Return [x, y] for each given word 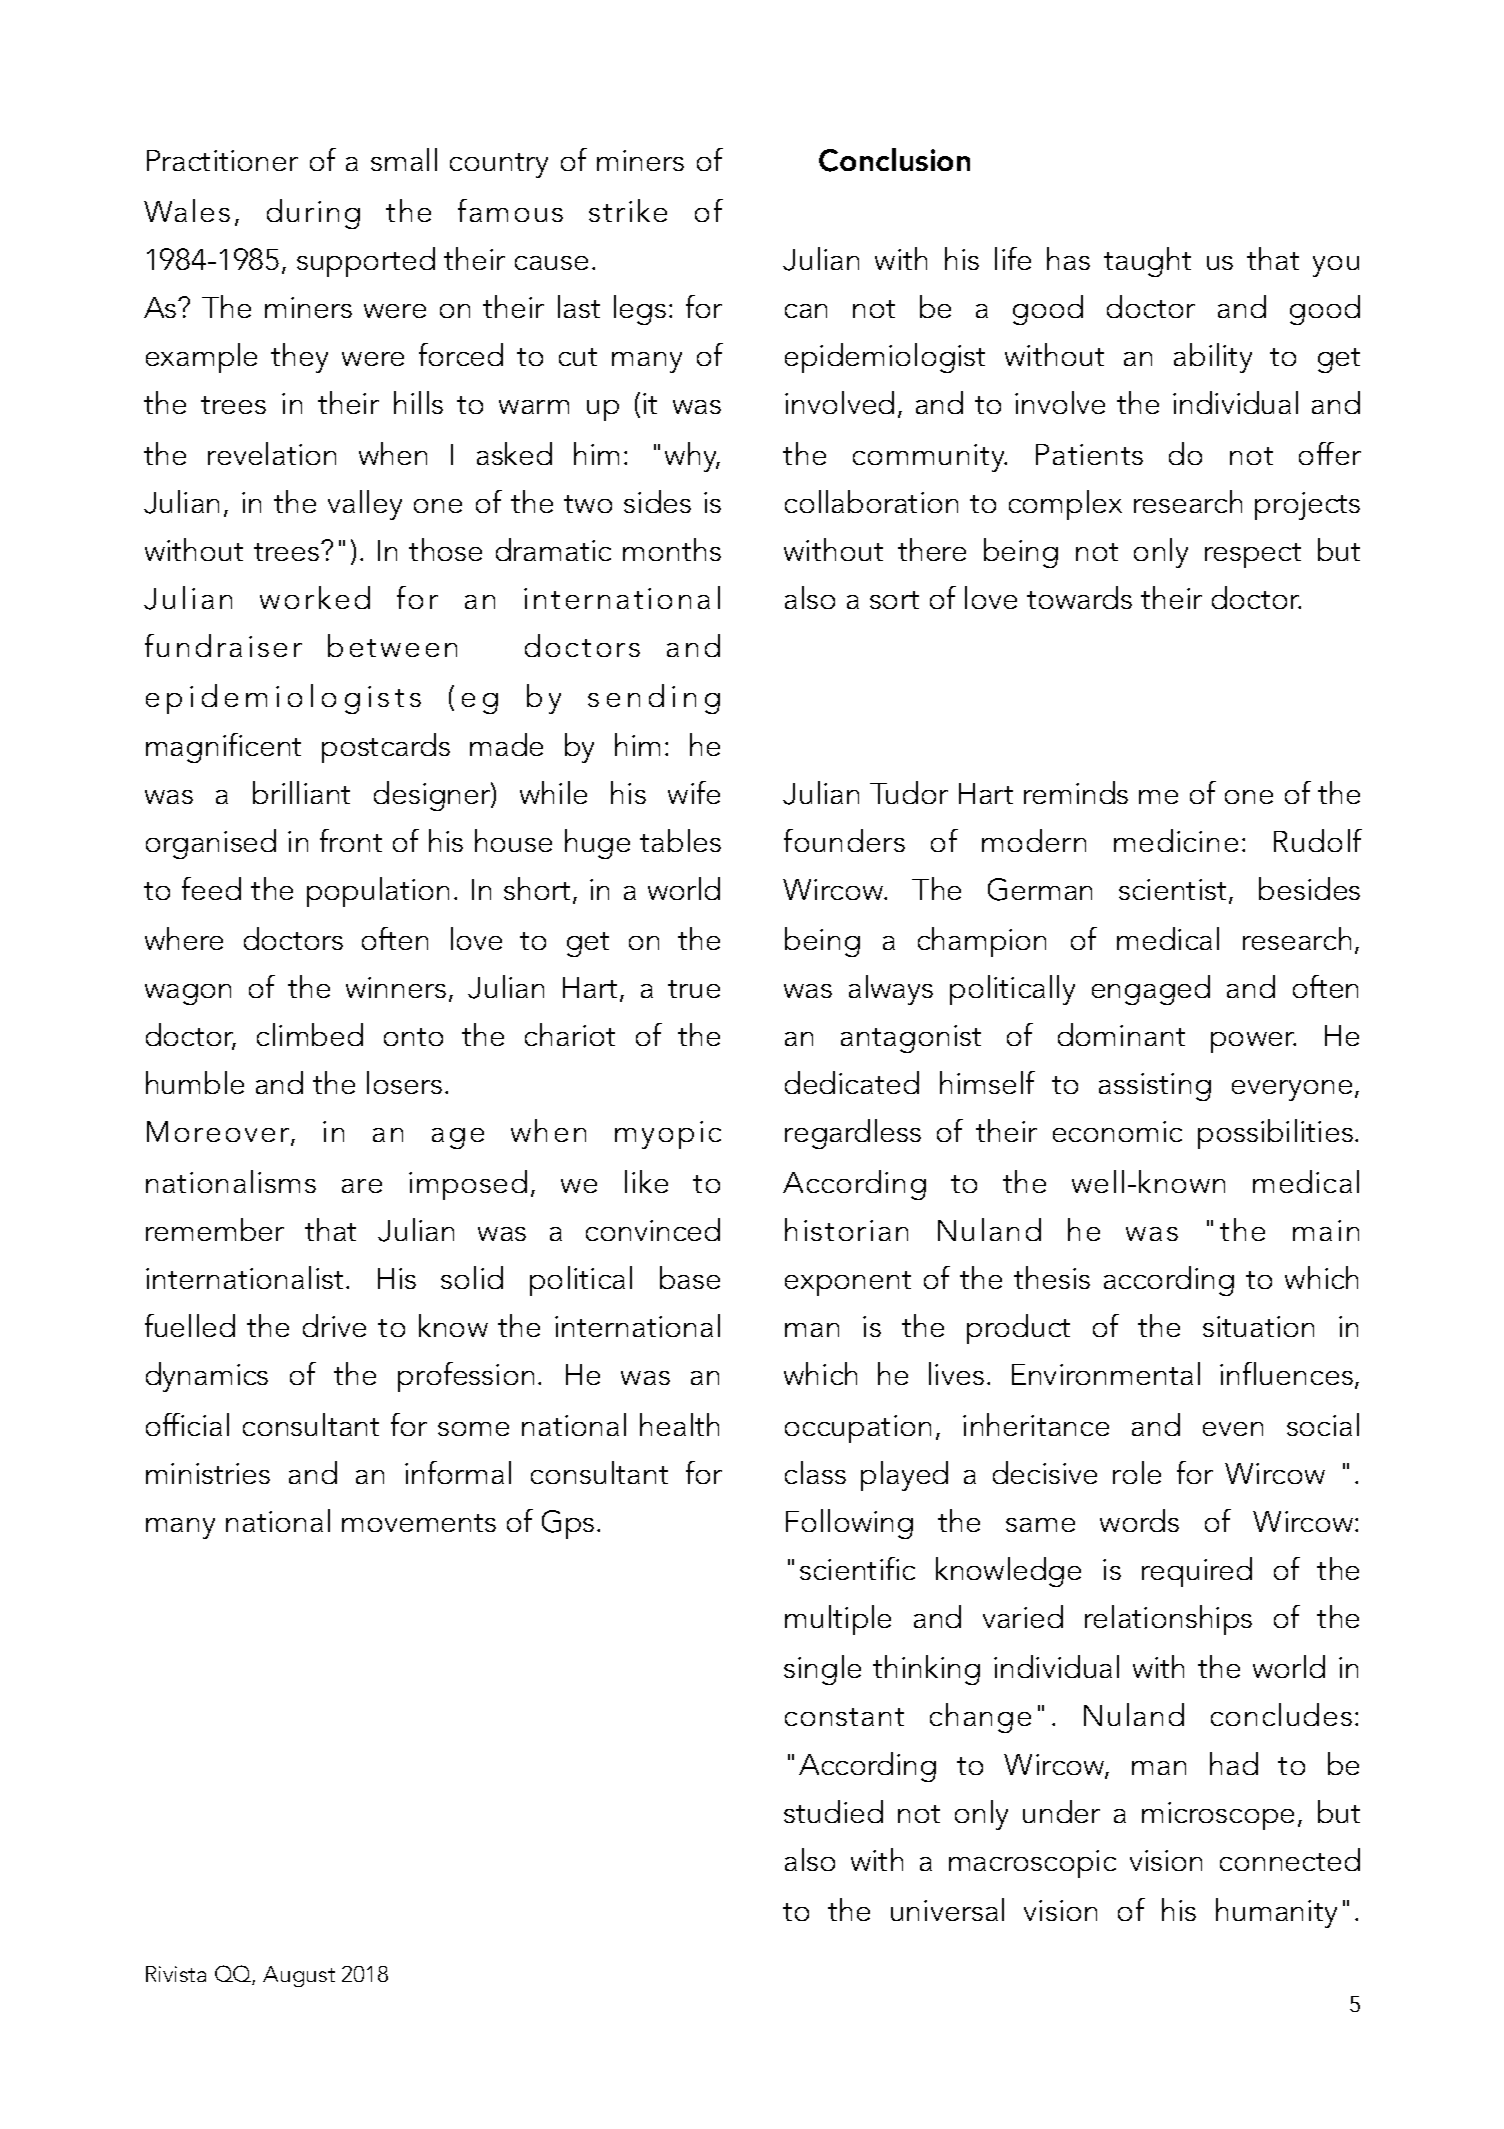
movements [419, 1523]
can [806, 311]
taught [1147, 262]
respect [1253, 555]
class [815, 1472]
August [299, 1976]
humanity [1276, 1913]
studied [833, 1811]
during [313, 214]
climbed [310, 1034]
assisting [1155, 1087]
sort [894, 600]
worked [315, 597]
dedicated [852, 1082]
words [1139, 1520]
